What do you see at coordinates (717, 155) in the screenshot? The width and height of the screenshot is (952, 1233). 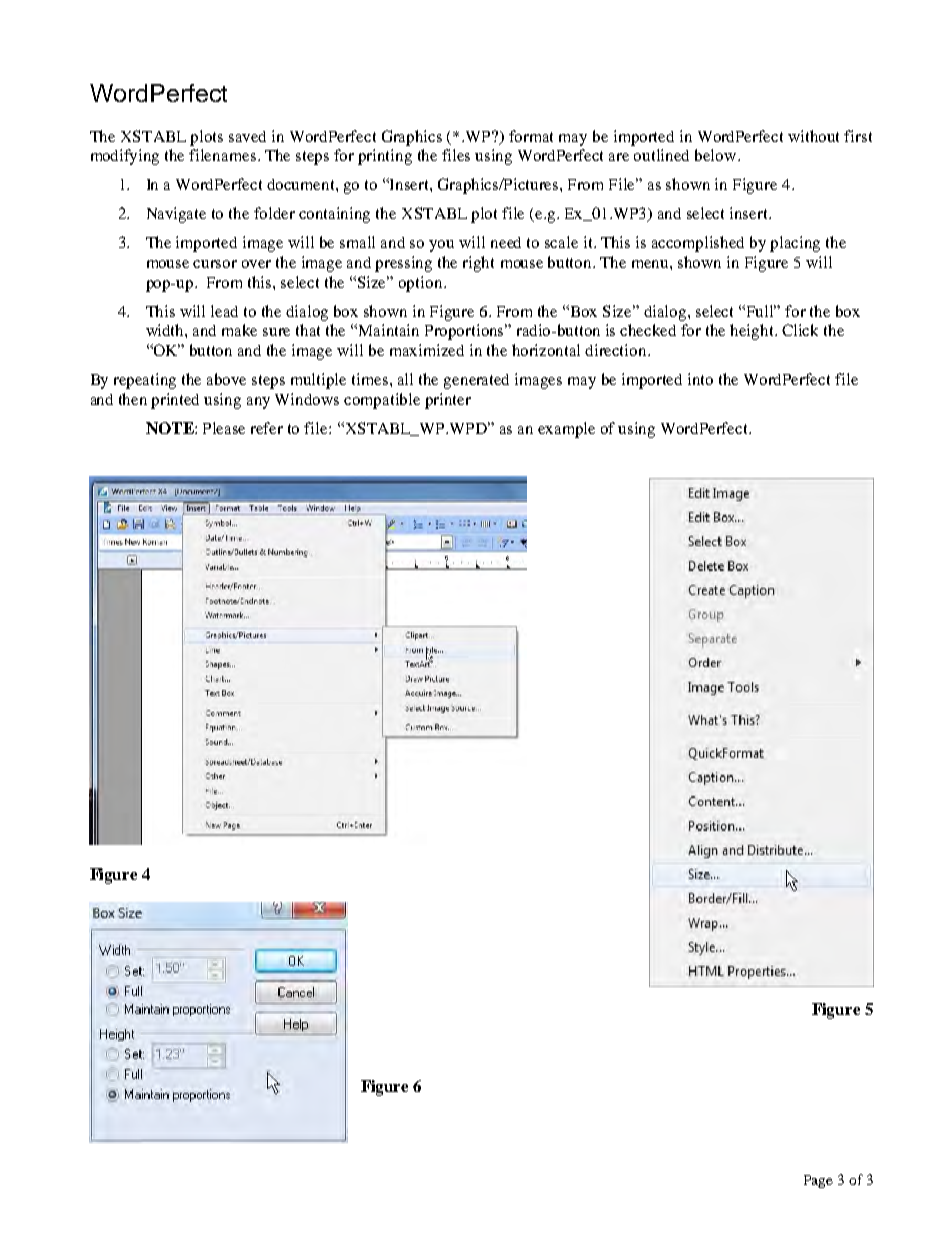 I see `below` at bounding box center [717, 155].
